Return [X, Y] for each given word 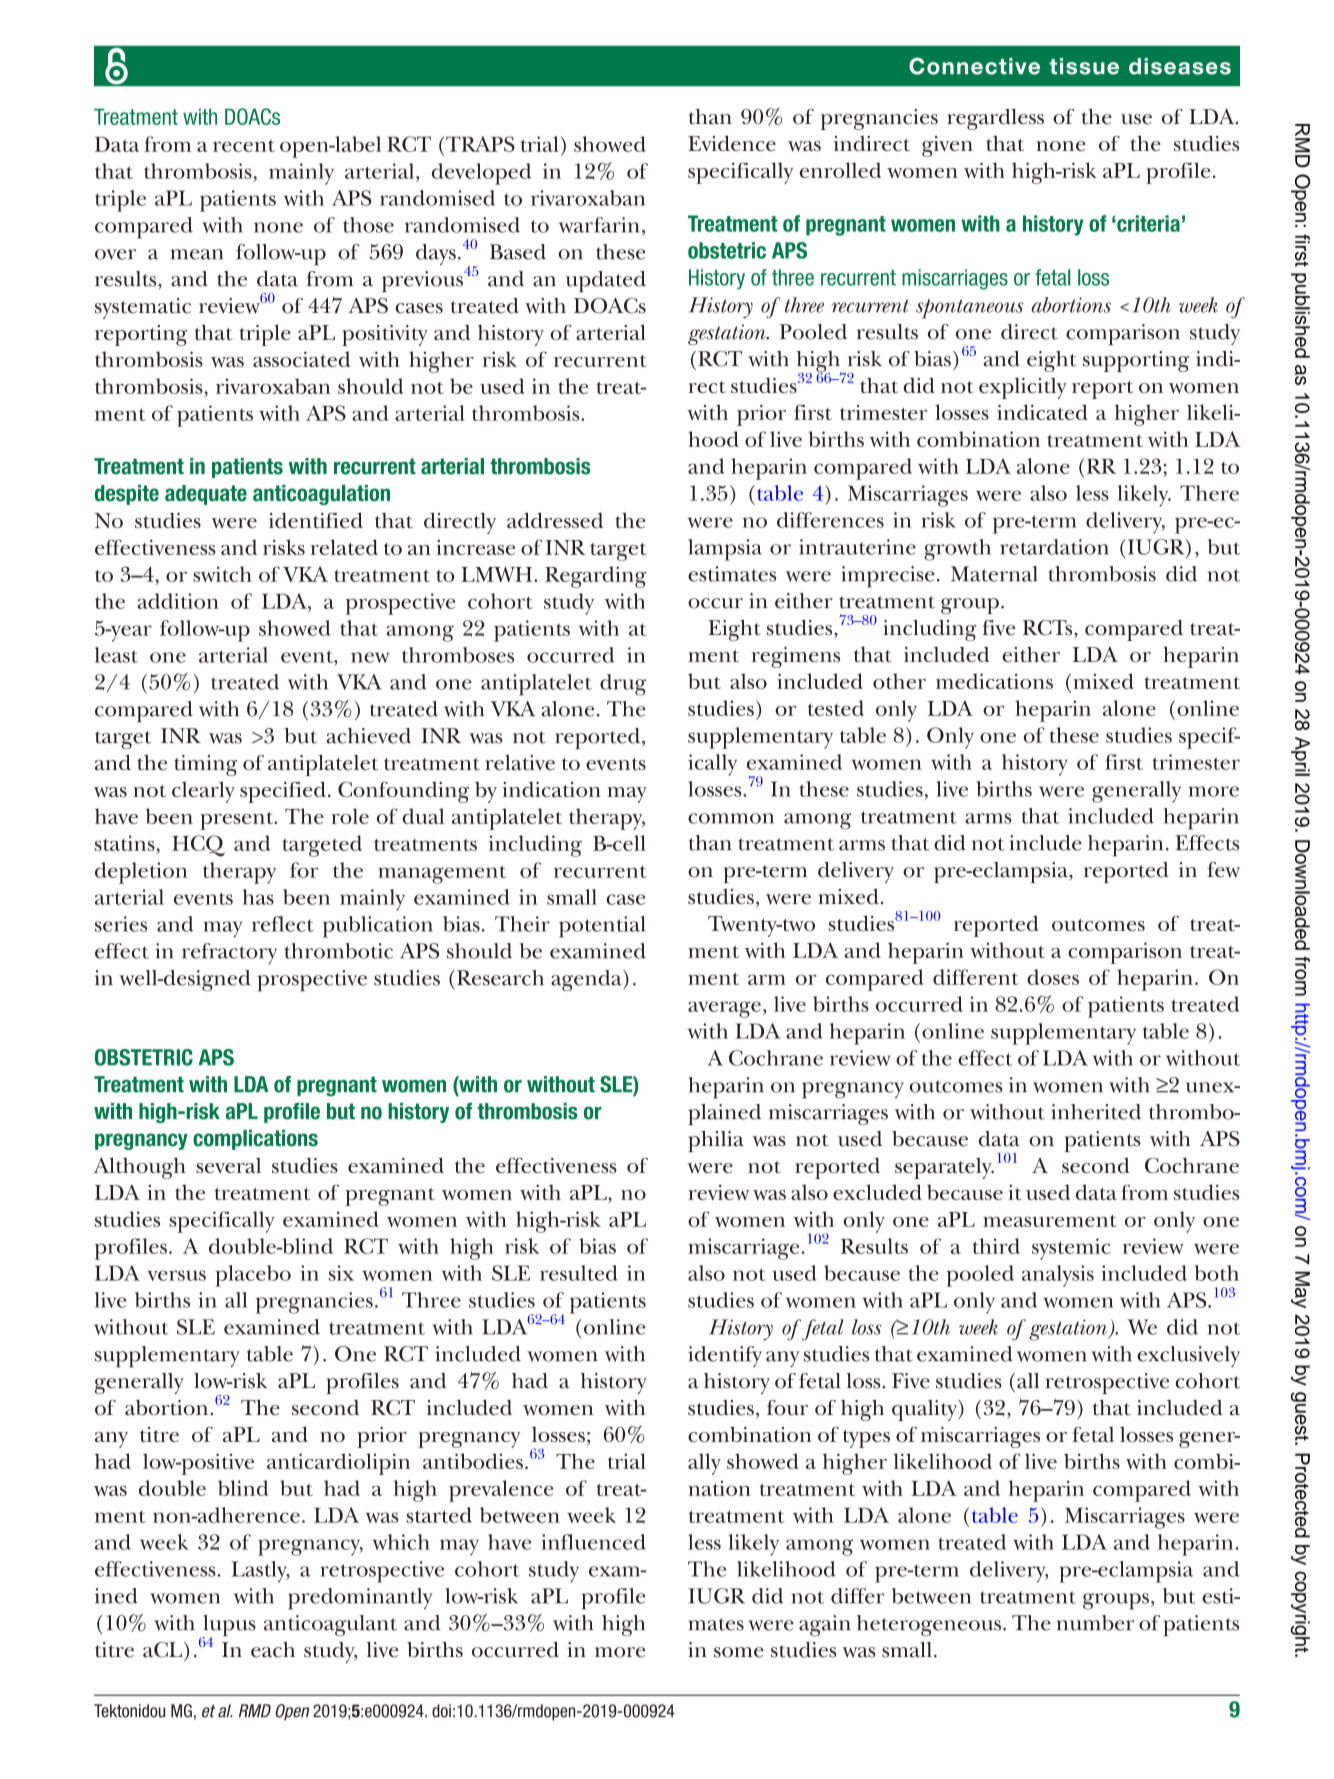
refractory [229, 953]
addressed [555, 520]
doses [1053, 977]
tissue [1084, 66]
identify [725, 1356]
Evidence [732, 143]
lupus [228, 1627]
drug [623, 685]
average [724, 1009]
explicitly [1023, 388]
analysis [1058, 1276]
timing [205, 765]
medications [994, 681]
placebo [253, 1276]
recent [244, 146]
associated [301, 359]
